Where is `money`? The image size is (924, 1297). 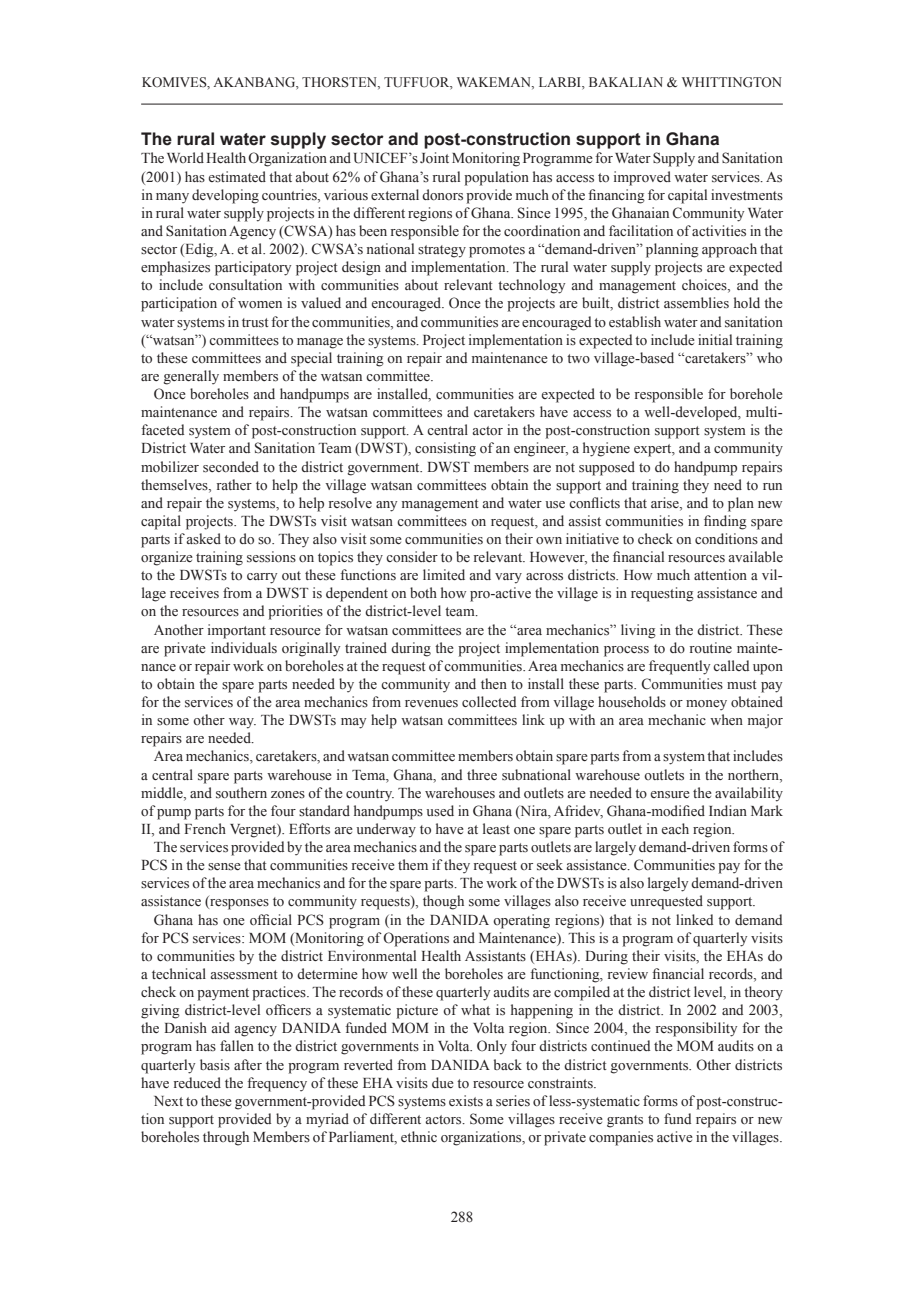 money is located at coordinates (706, 705).
